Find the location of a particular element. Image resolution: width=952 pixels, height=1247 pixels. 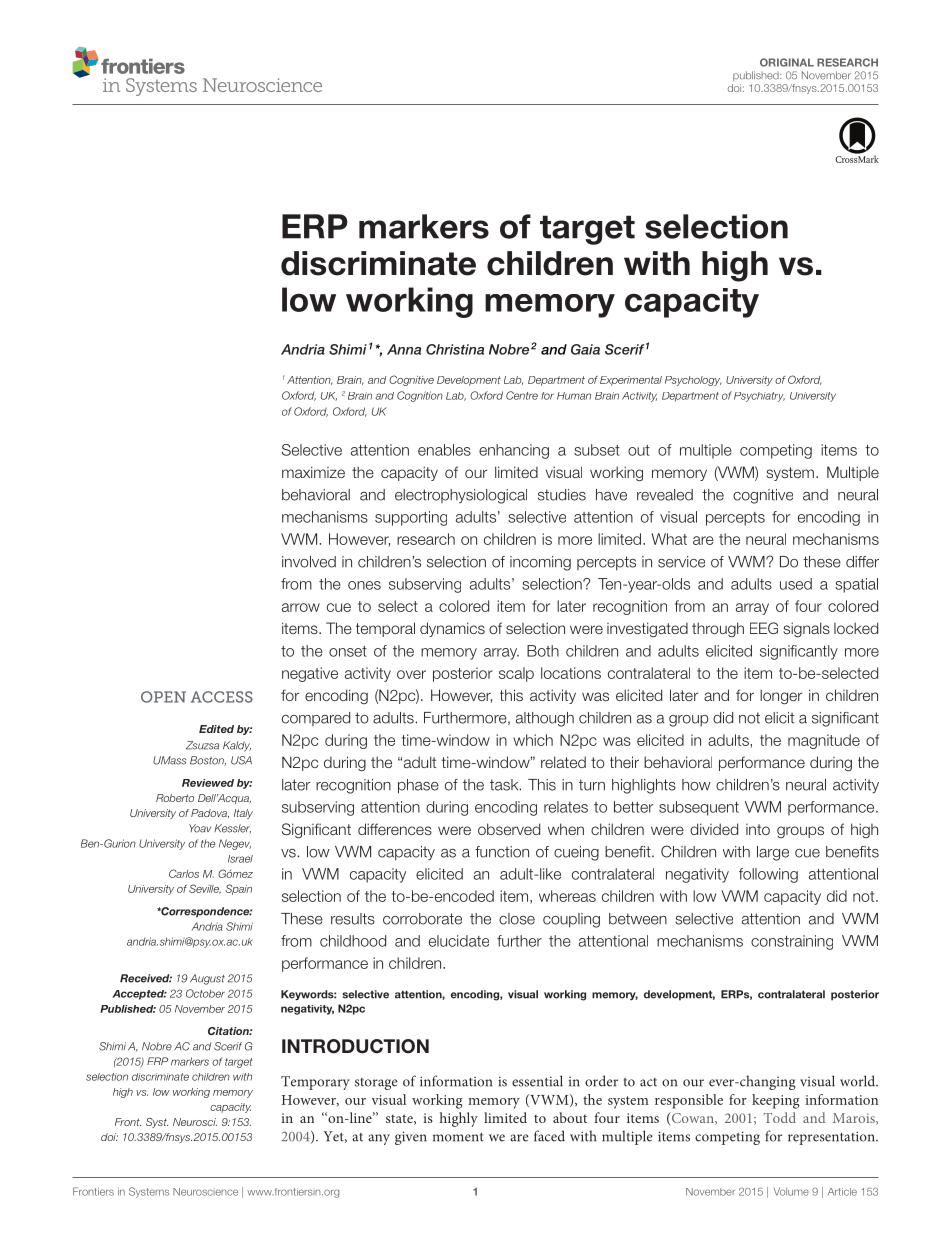

maximize is located at coordinates (313, 472).
